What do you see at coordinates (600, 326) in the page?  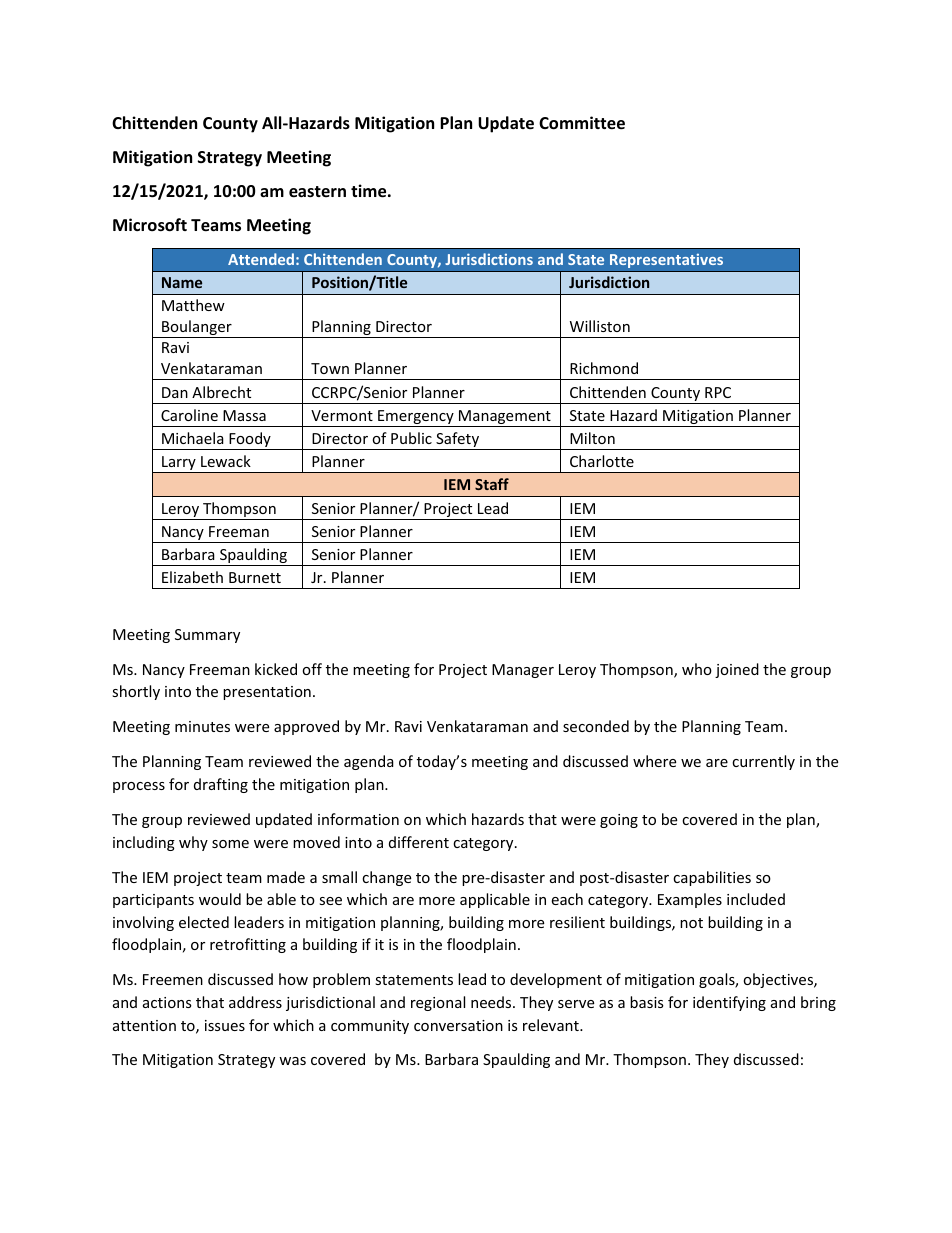 I see `Williston` at bounding box center [600, 326].
